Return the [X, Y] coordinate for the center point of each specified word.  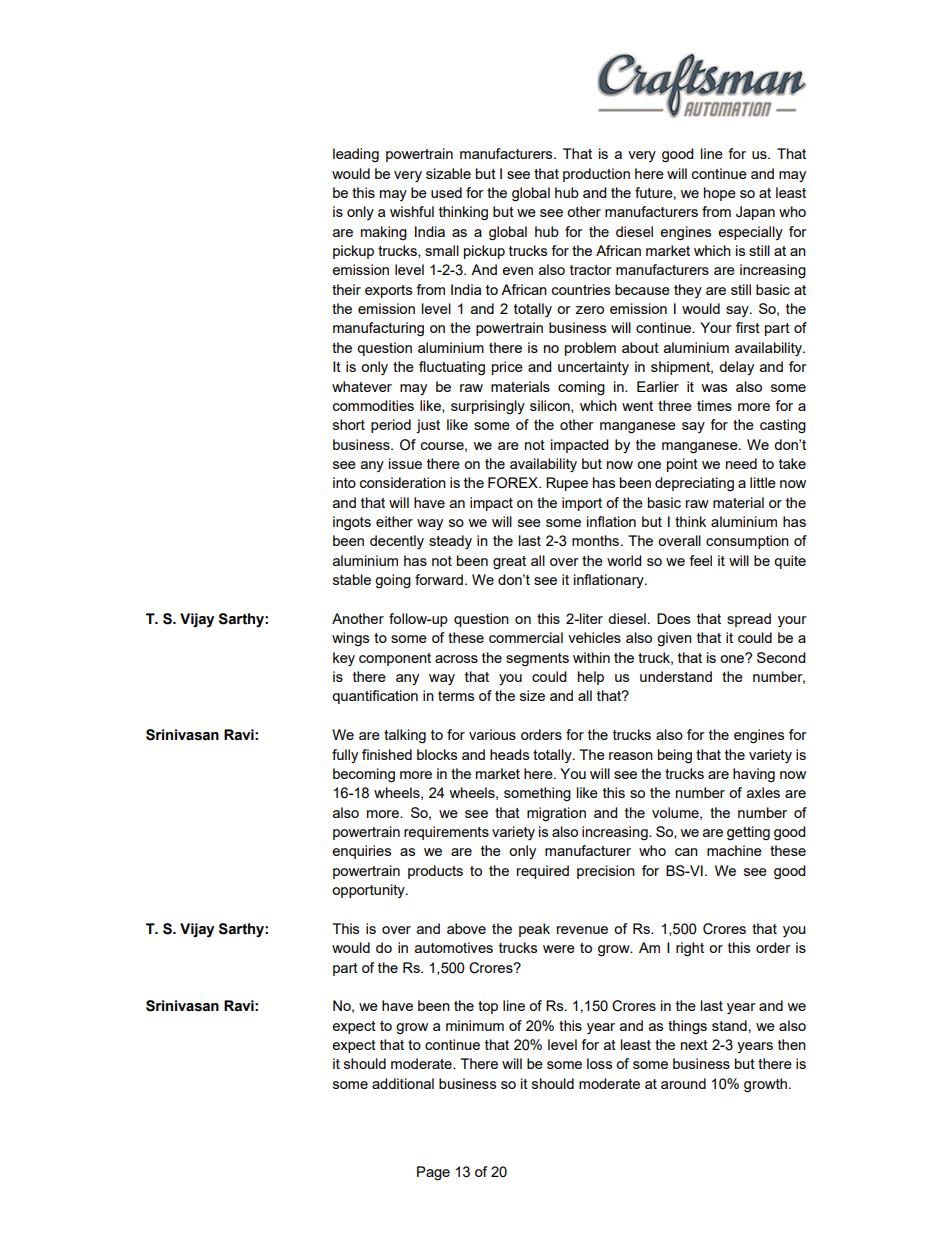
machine [734, 850]
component [395, 659]
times [714, 405]
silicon [551, 406]
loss [599, 1063]
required [543, 872]
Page [433, 1173]
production [596, 175]
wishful [412, 211]
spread [749, 620]
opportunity [369, 891]
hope [720, 194]
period [391, 426]
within [591, 657]
